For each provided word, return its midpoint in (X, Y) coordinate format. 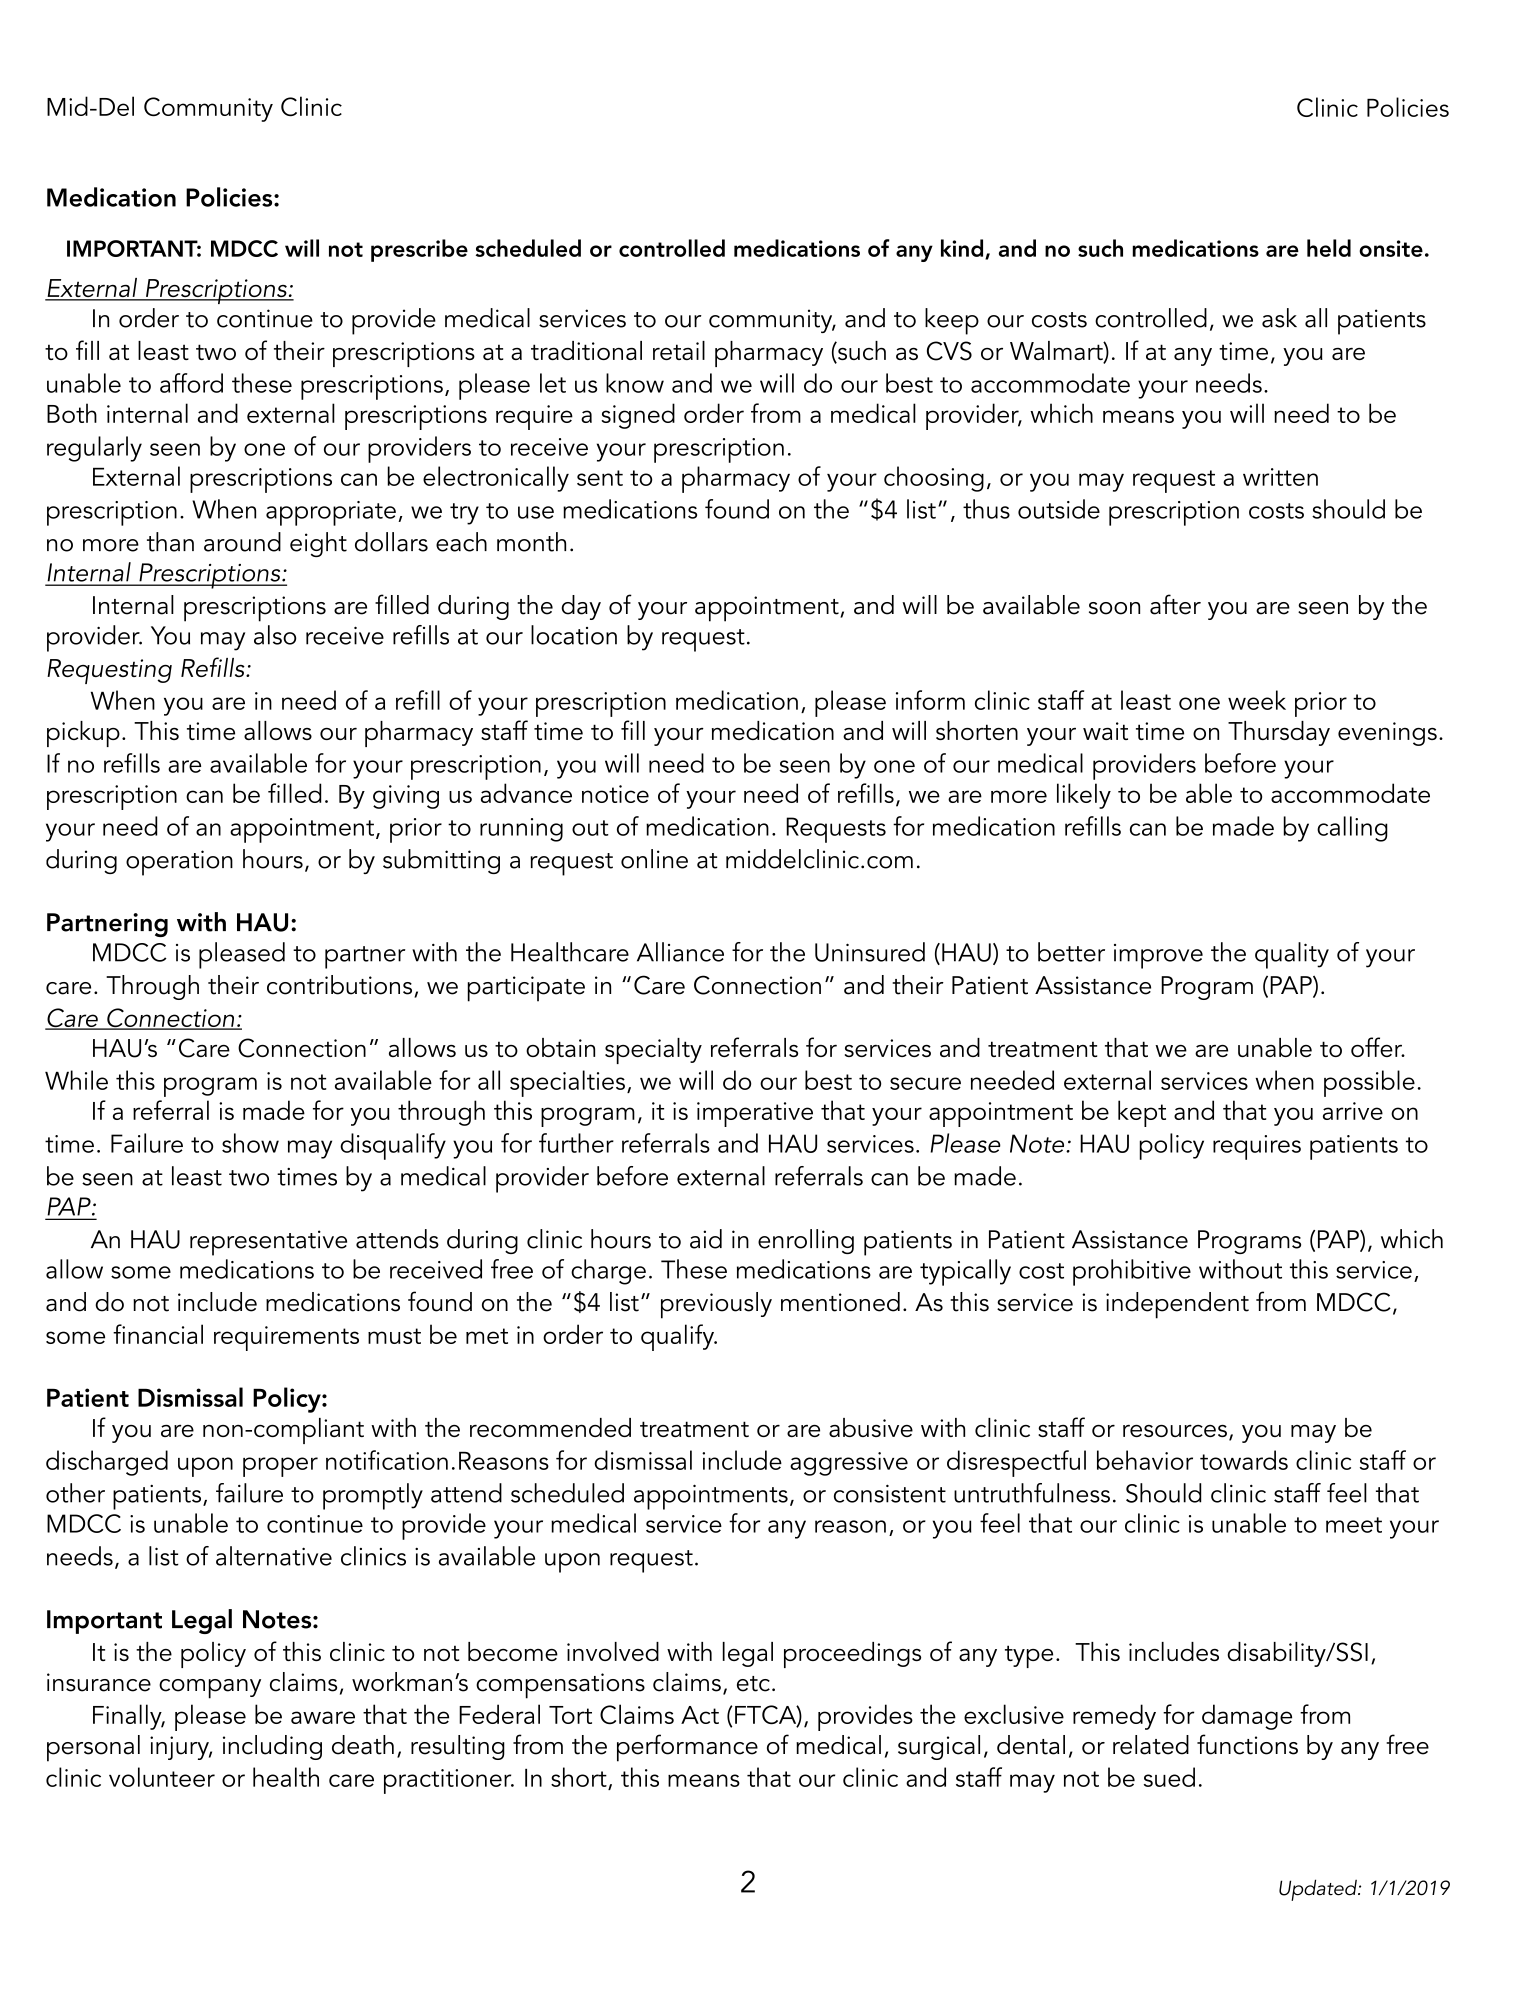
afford (191, 383)
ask (1279, 318)
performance (687, 1748)
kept (1142, 1113)
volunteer (162, 1777)
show (250, 1143)
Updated (1319, 1890)
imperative (755, 1114)
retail (679, 350)
